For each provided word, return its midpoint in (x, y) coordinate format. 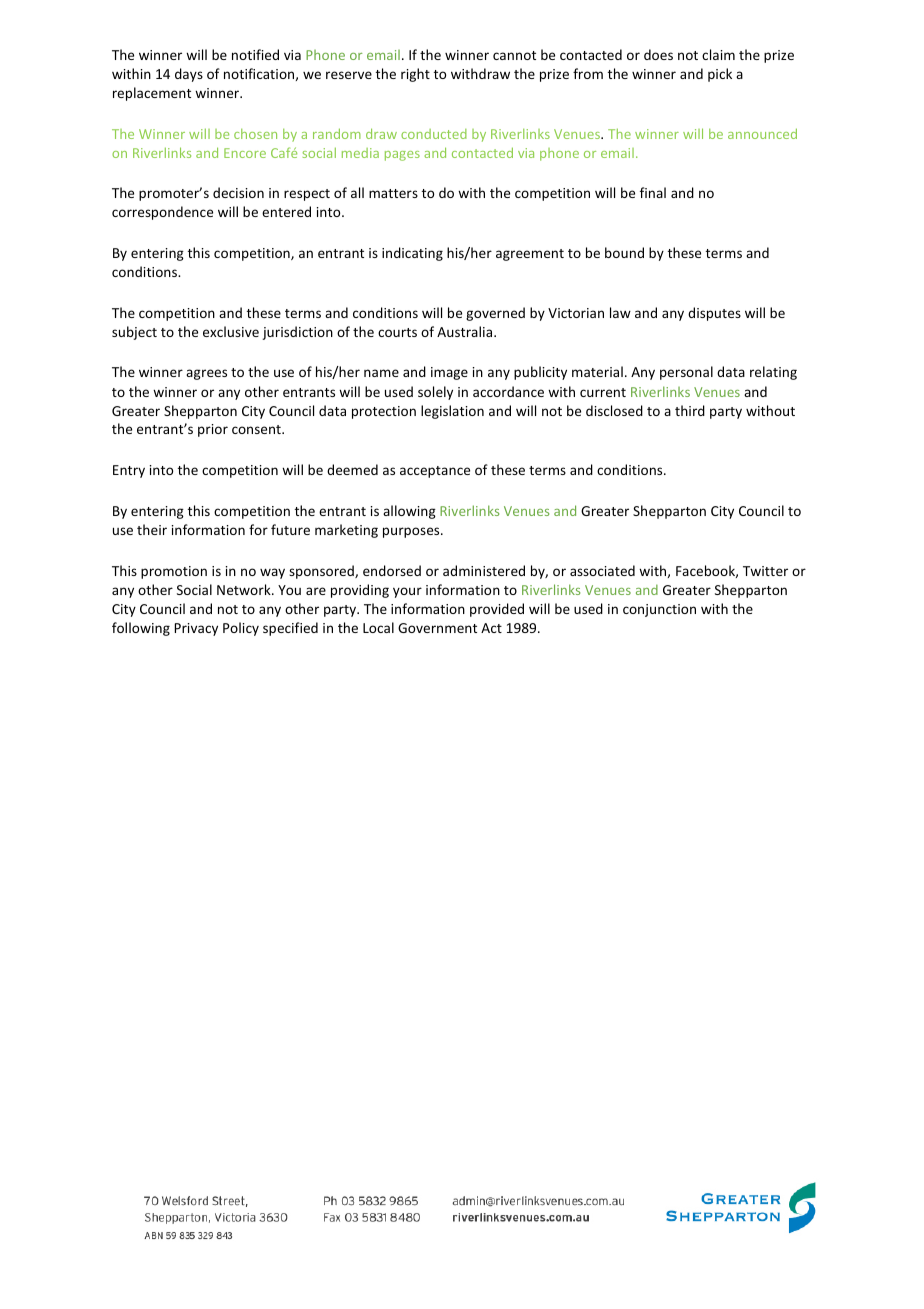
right (415, 75)
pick (720, 75)
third (690, 410)
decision (238, 192)
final (653, 192)
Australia (466, 331)
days (189, 75)
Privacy (196, 629)
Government (437, 628)
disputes (714, 314)
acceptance (435, 472)
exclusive (231, 331)
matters (393, 193)
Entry (129, 471)
